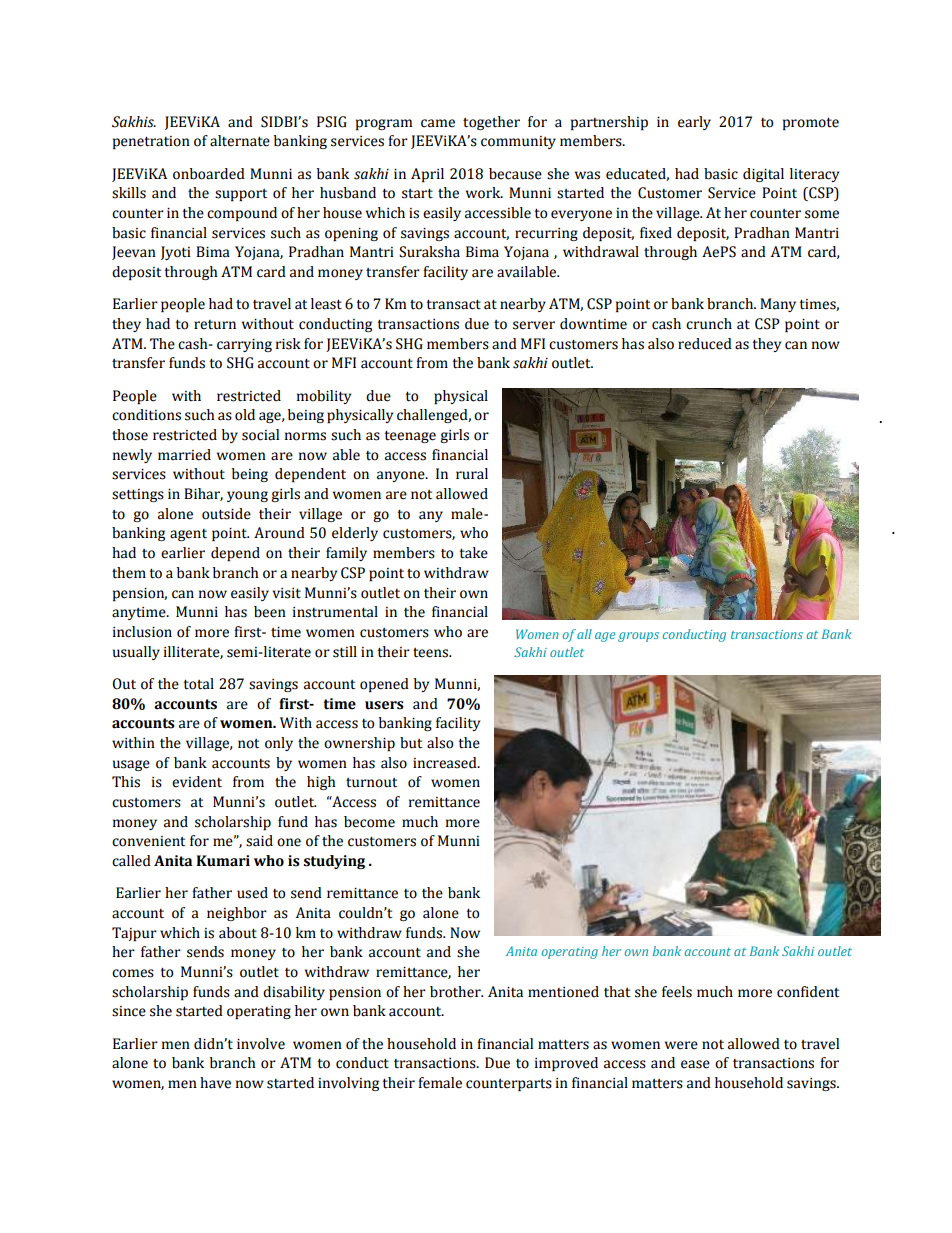  I want to click on together, so click(491, 123).
